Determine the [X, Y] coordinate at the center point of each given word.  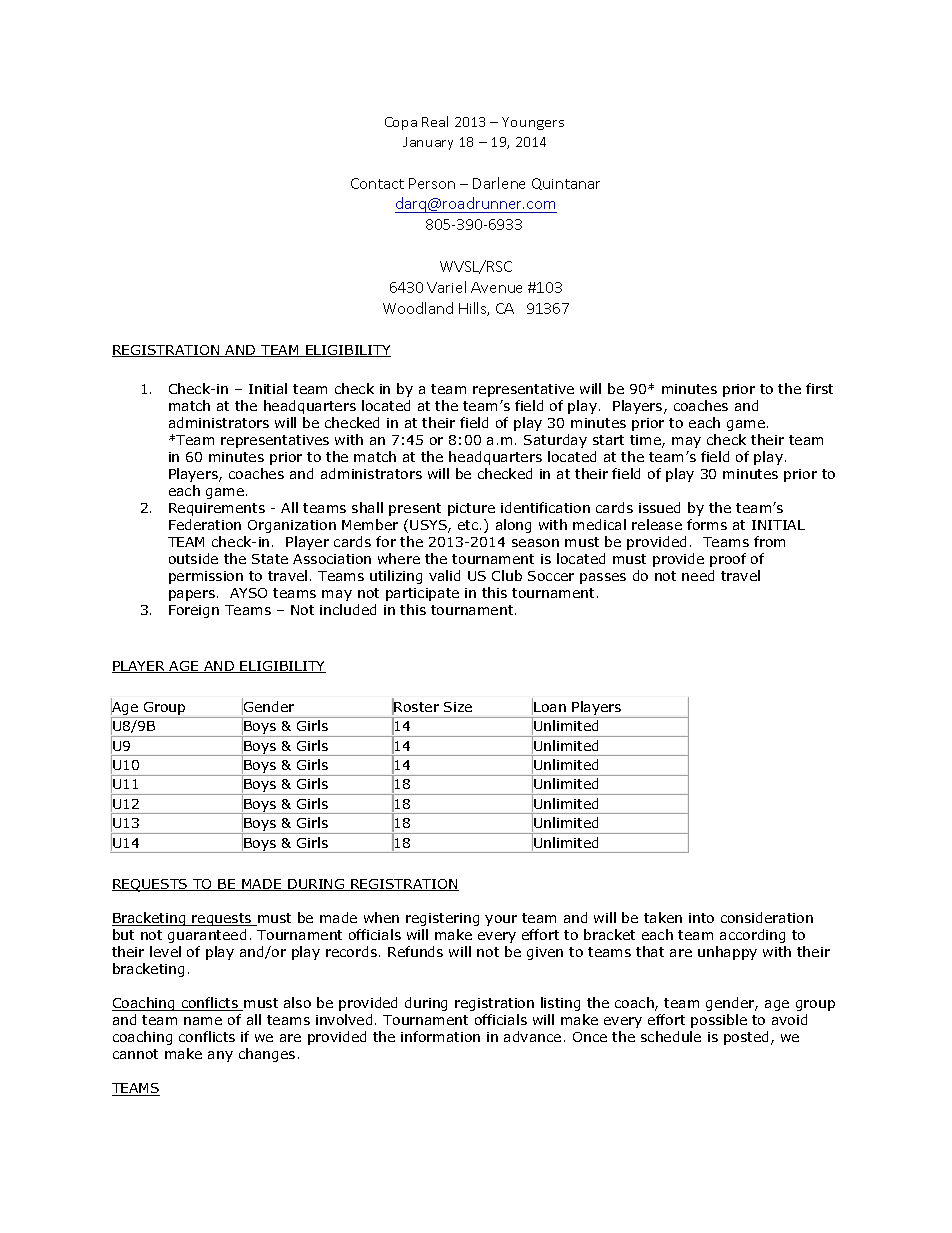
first [819, 388]
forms [707, 524]
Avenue [496, 287]
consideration [767, 917]
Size [458, 707]
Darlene [499, 183]
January [428, 143]
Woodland [418, 308]
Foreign [194, 611]
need [698, 575]
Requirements [217, 509]
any [220, 1056]
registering [442, 919]
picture [471, 509]
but [123, 934]
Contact [377, 183]
